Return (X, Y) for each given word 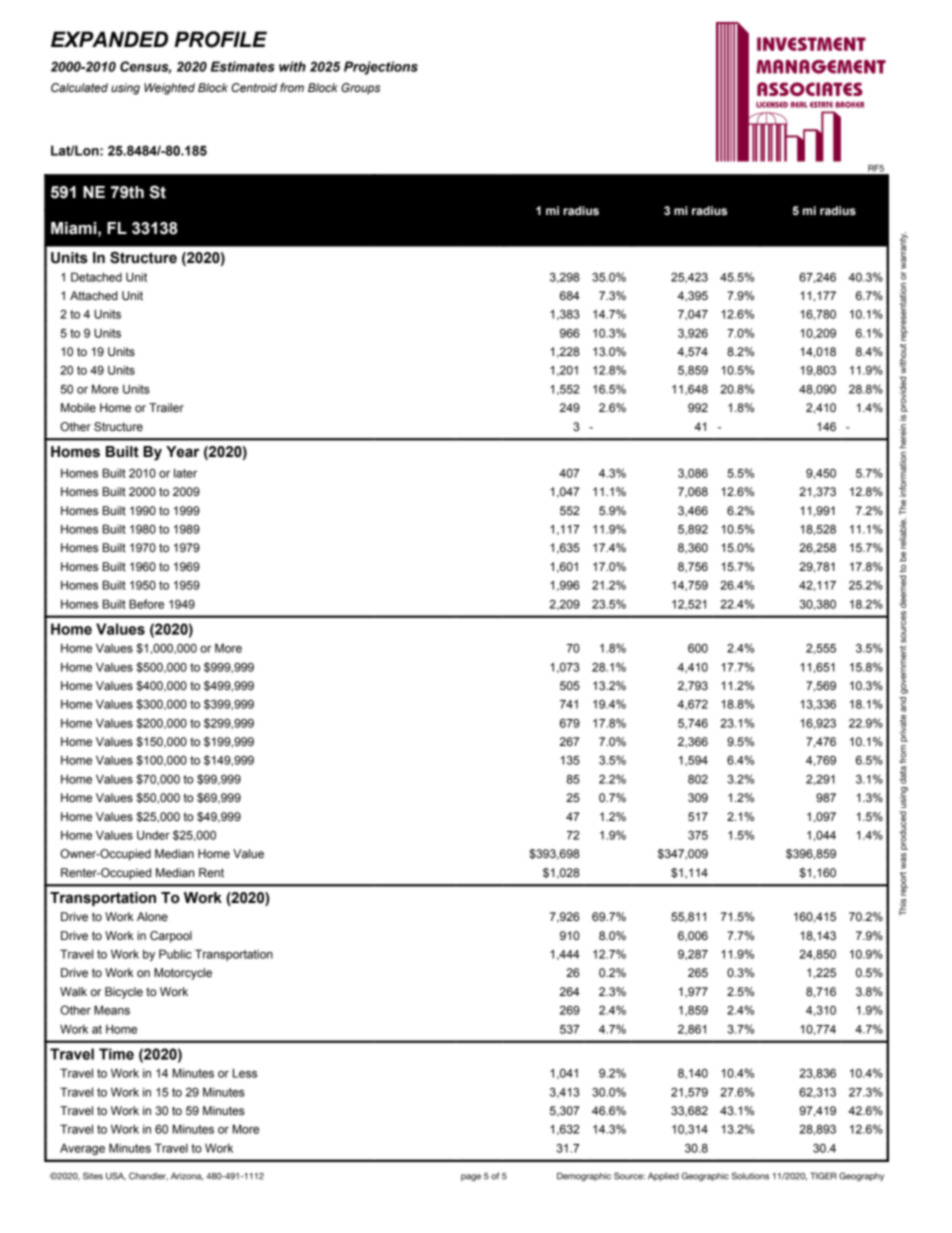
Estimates (243, 66)
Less (245, 1073)
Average (82, 1149)
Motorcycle (183, 974)
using (125, 89)
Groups (360, 89)
